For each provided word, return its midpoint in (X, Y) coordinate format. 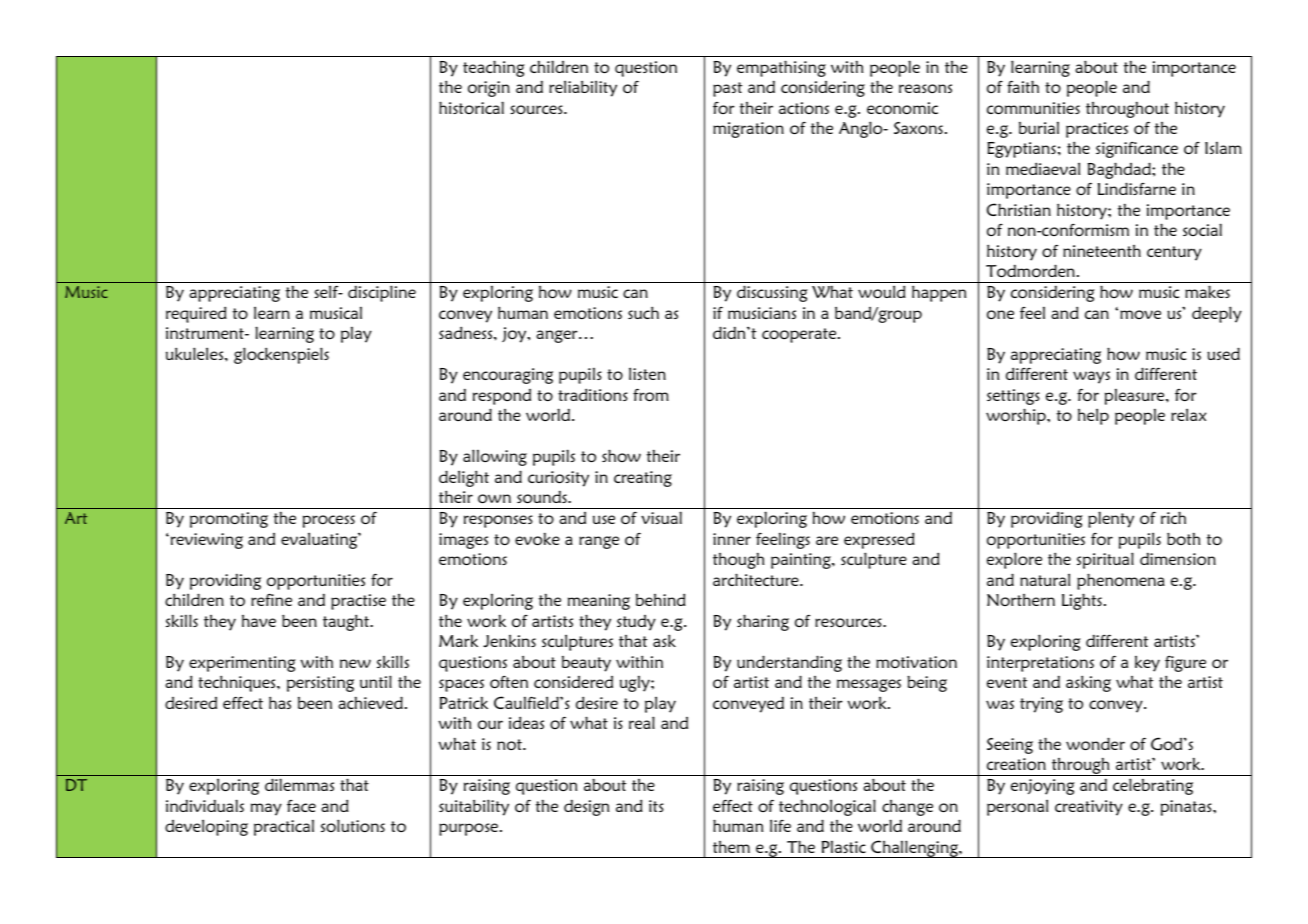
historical (471, 107)
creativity (1089, 808)
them (731, 847)
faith (1023, 86)
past (727, 89)
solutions (353, 825)
